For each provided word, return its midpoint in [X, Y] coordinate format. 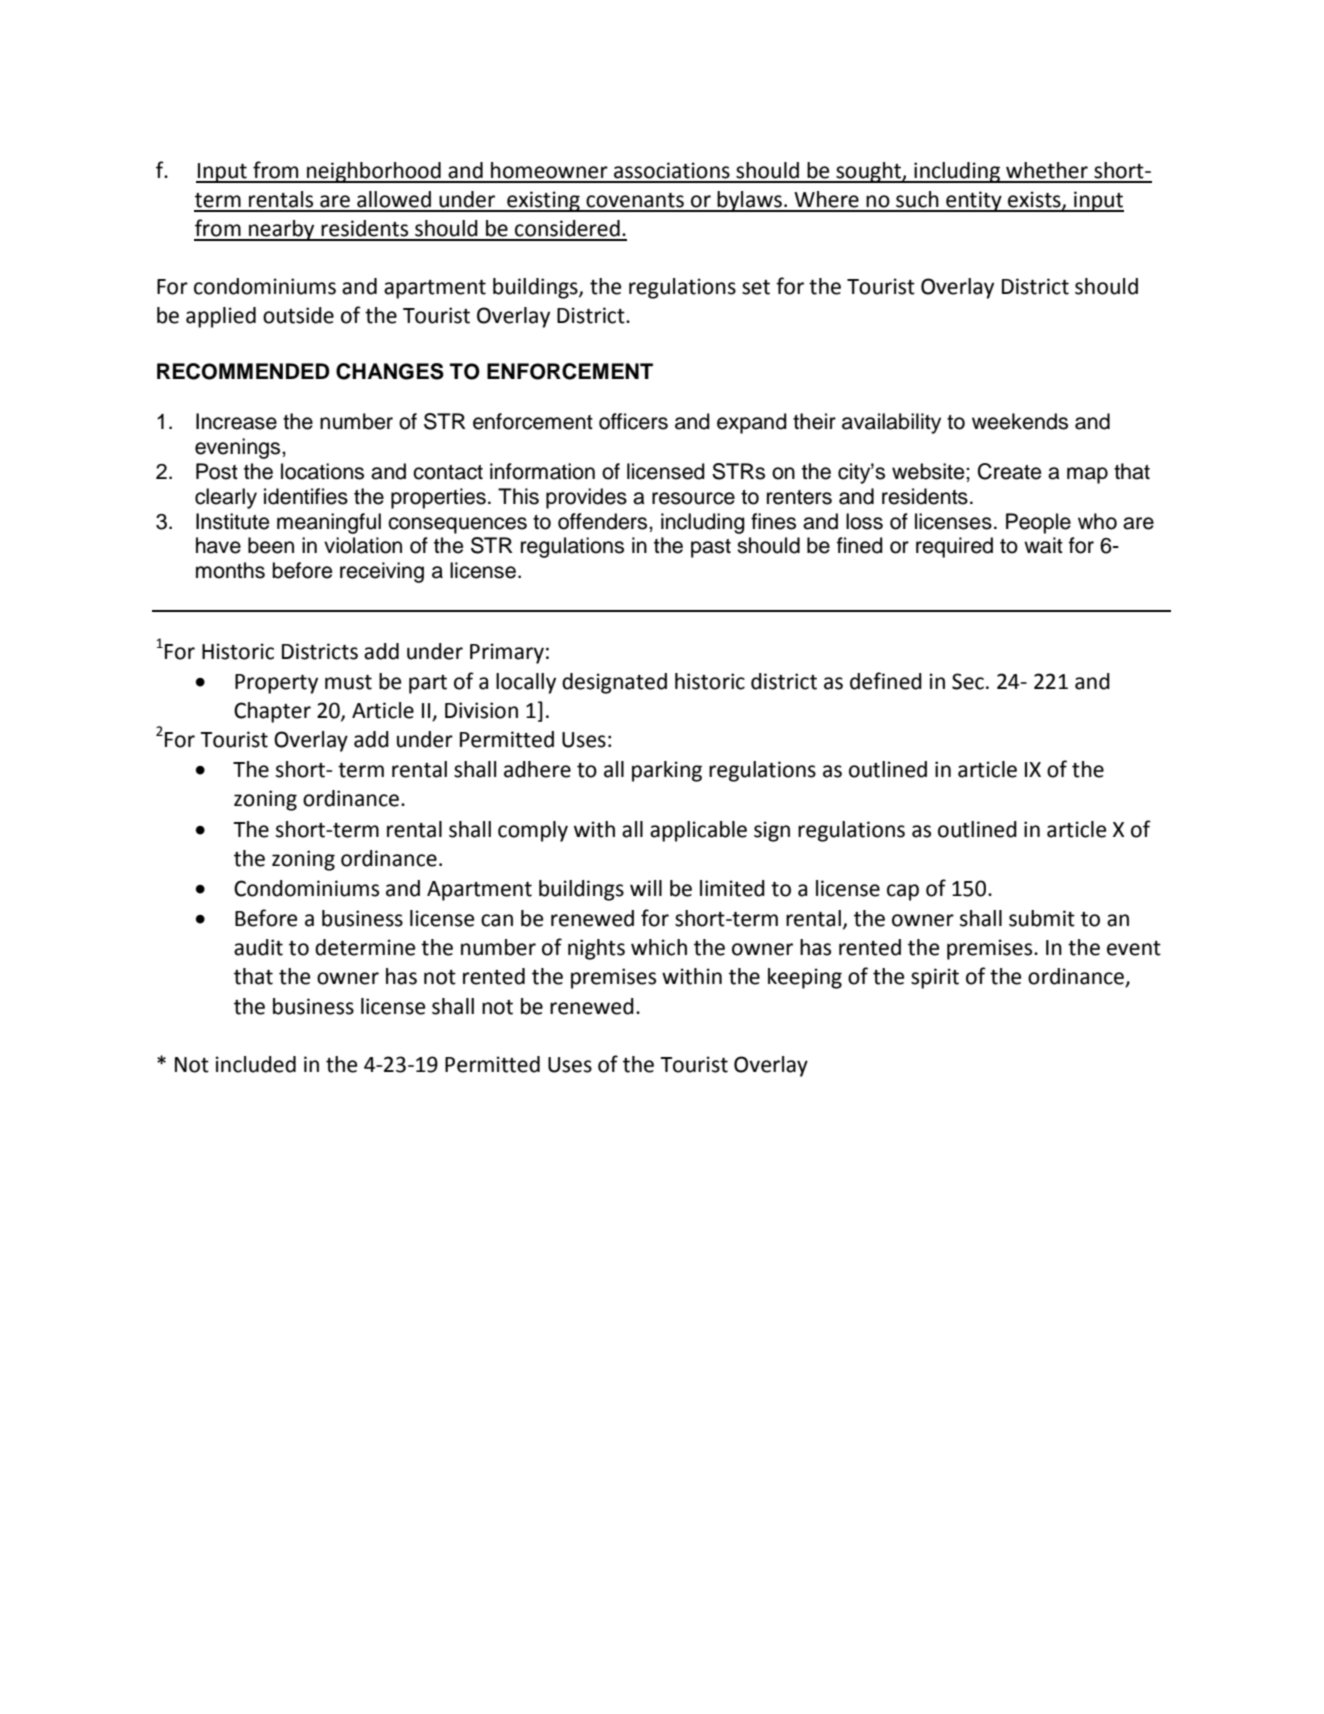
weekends [1020, 421]
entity [974, 201]
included [256, 1064]
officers [633, 421]
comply [533, 831]
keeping [805, 978]
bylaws [750, 201]
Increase [236, 421]
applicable [698, 831]
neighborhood [374, 172]
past [711, 548]
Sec [968, 681]
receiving [382, 572]
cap [903, 892]
